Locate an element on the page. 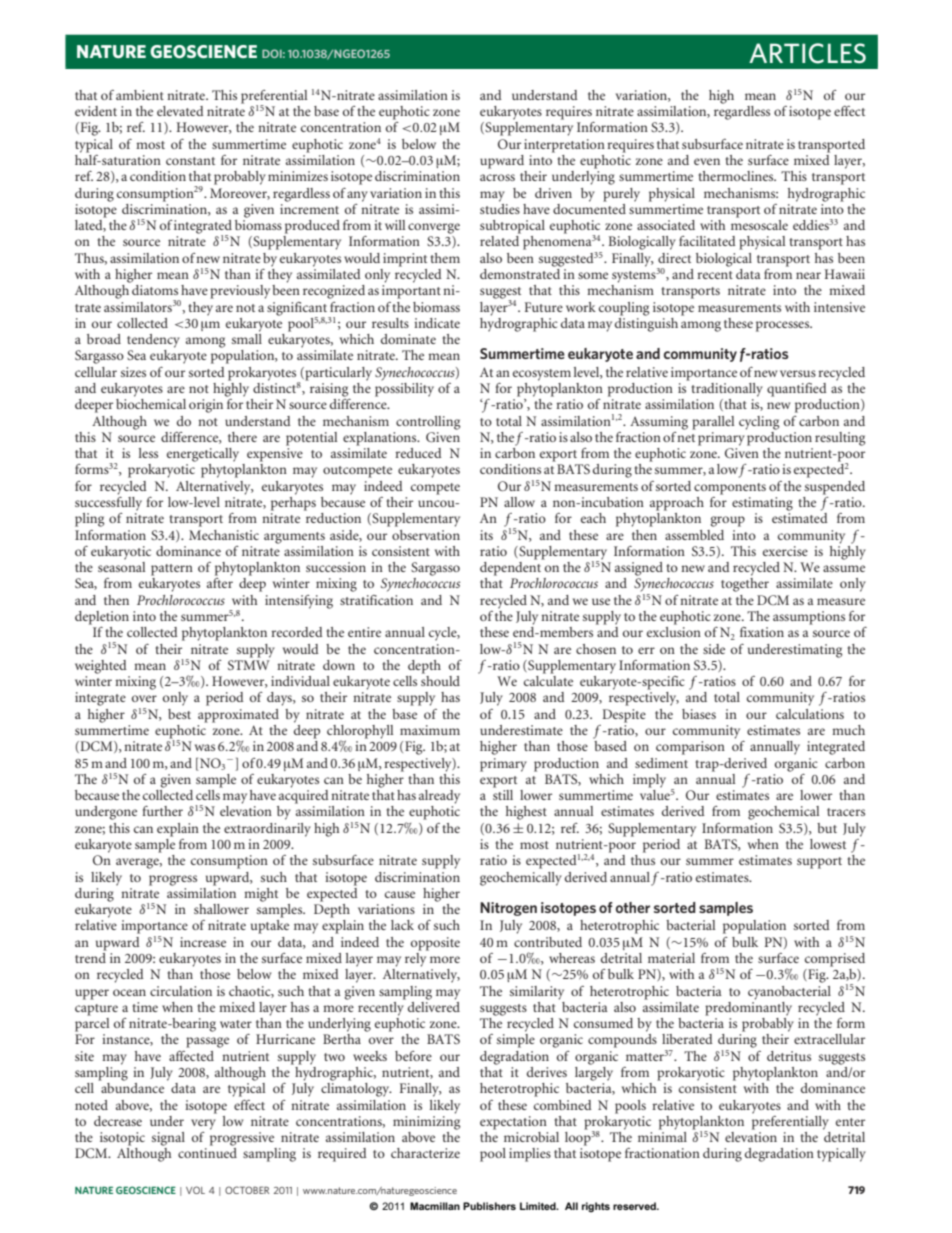  energetically is located at coordinates (203, 455).
